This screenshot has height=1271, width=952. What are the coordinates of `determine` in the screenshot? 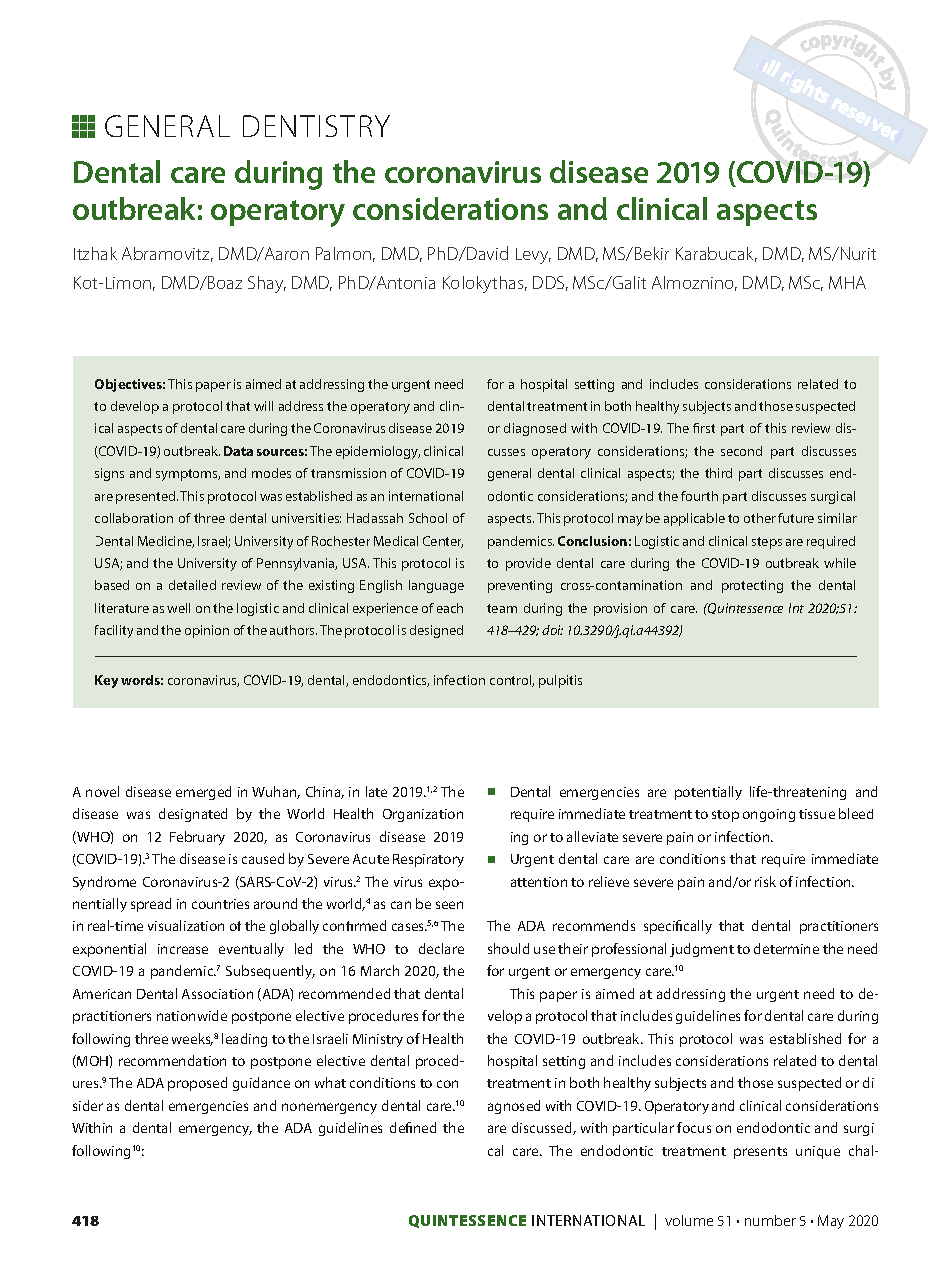 It's located at (786, 948).
